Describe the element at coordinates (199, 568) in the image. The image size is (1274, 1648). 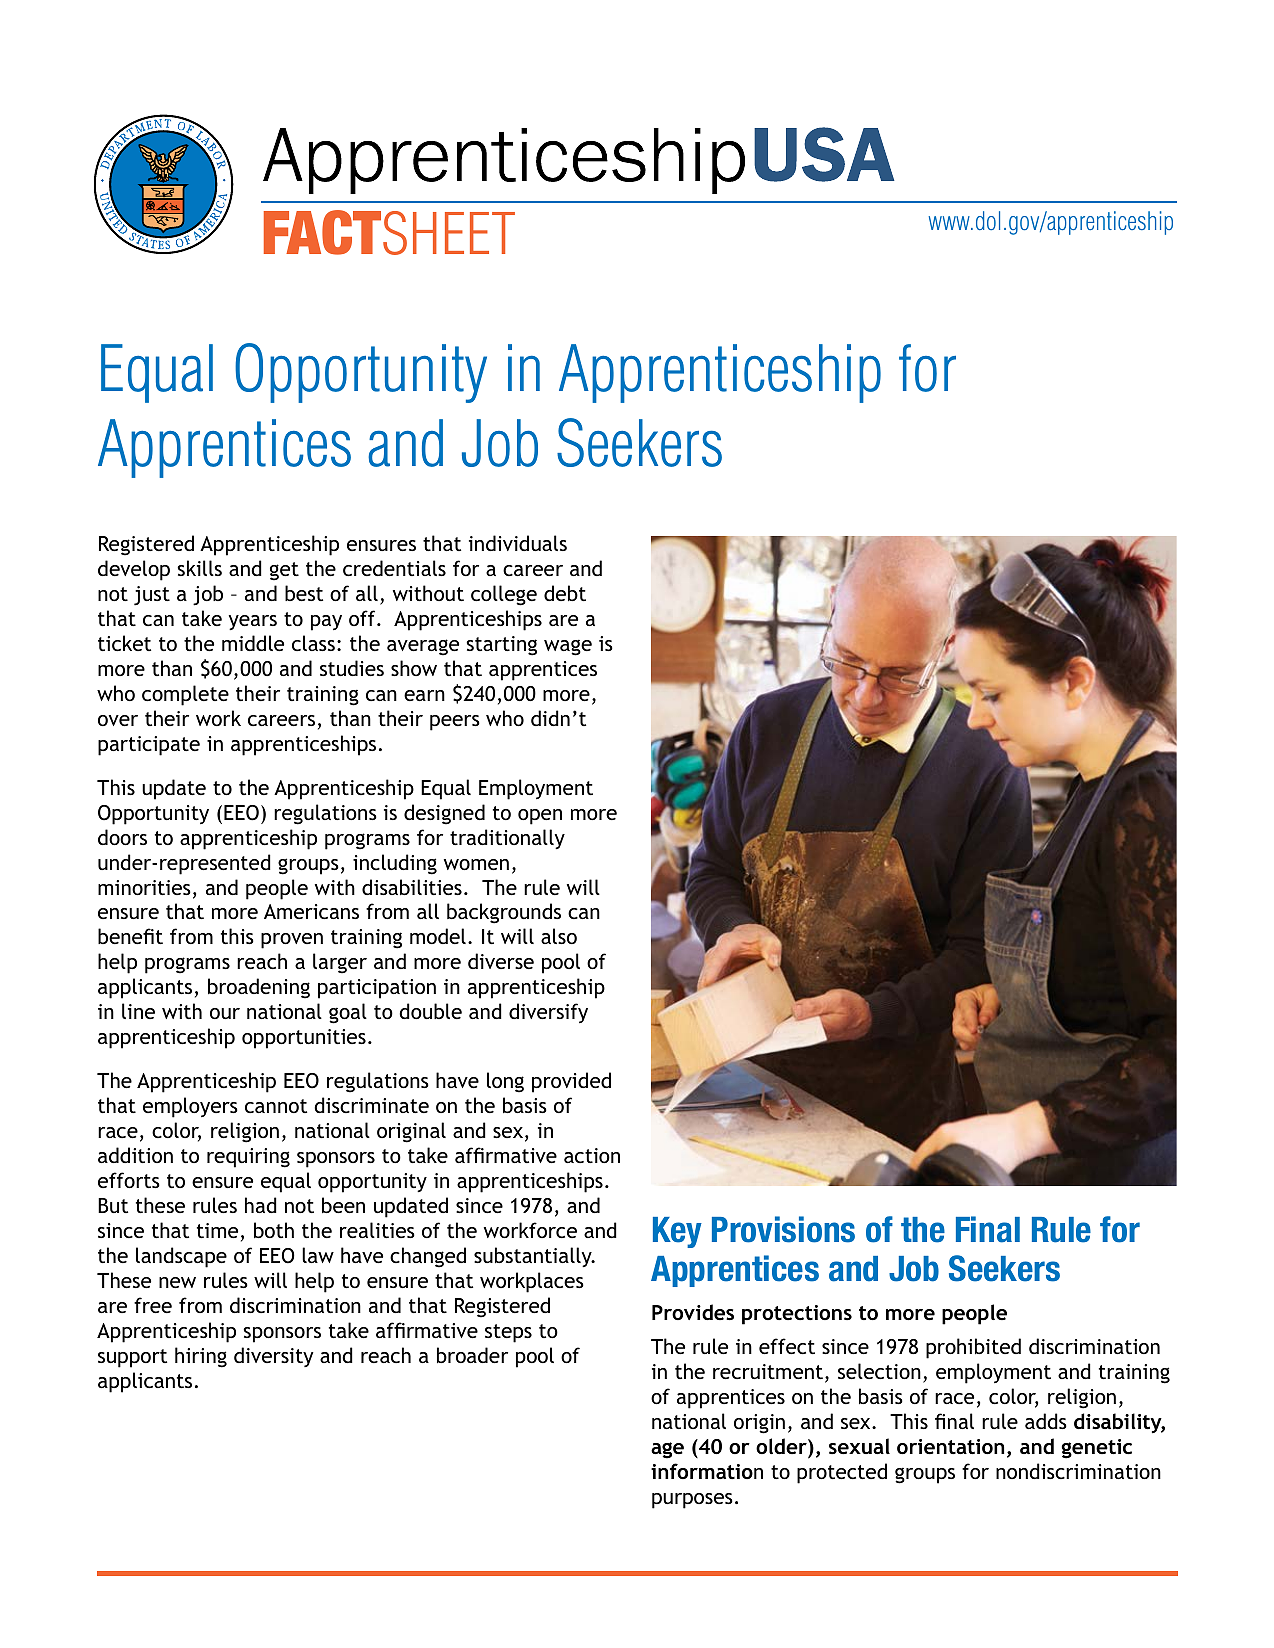
I see `skills` at that location.
